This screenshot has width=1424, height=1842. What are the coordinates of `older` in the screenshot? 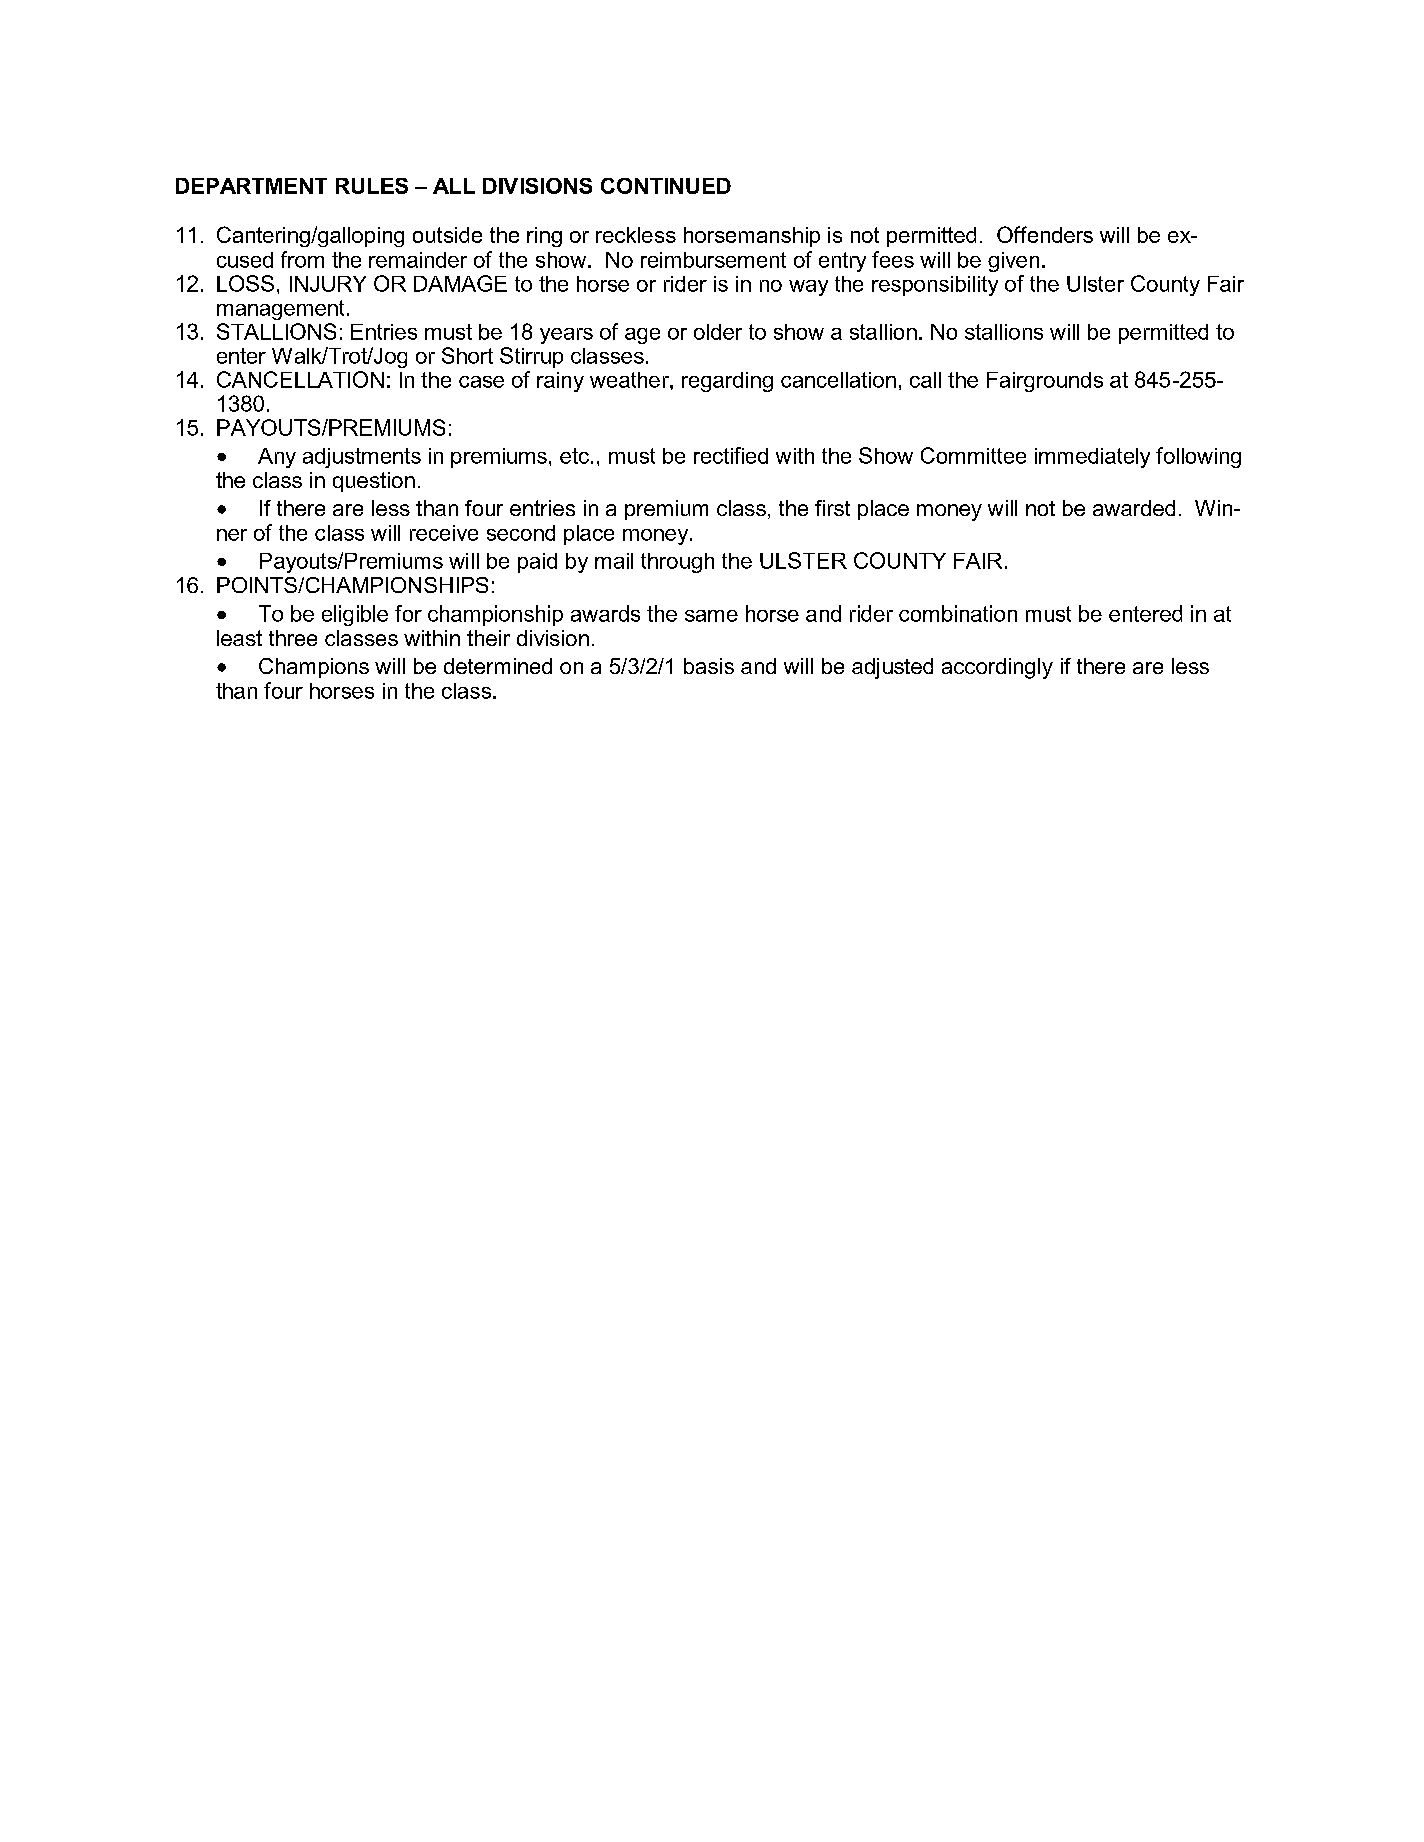 It's located at (718, 332).
